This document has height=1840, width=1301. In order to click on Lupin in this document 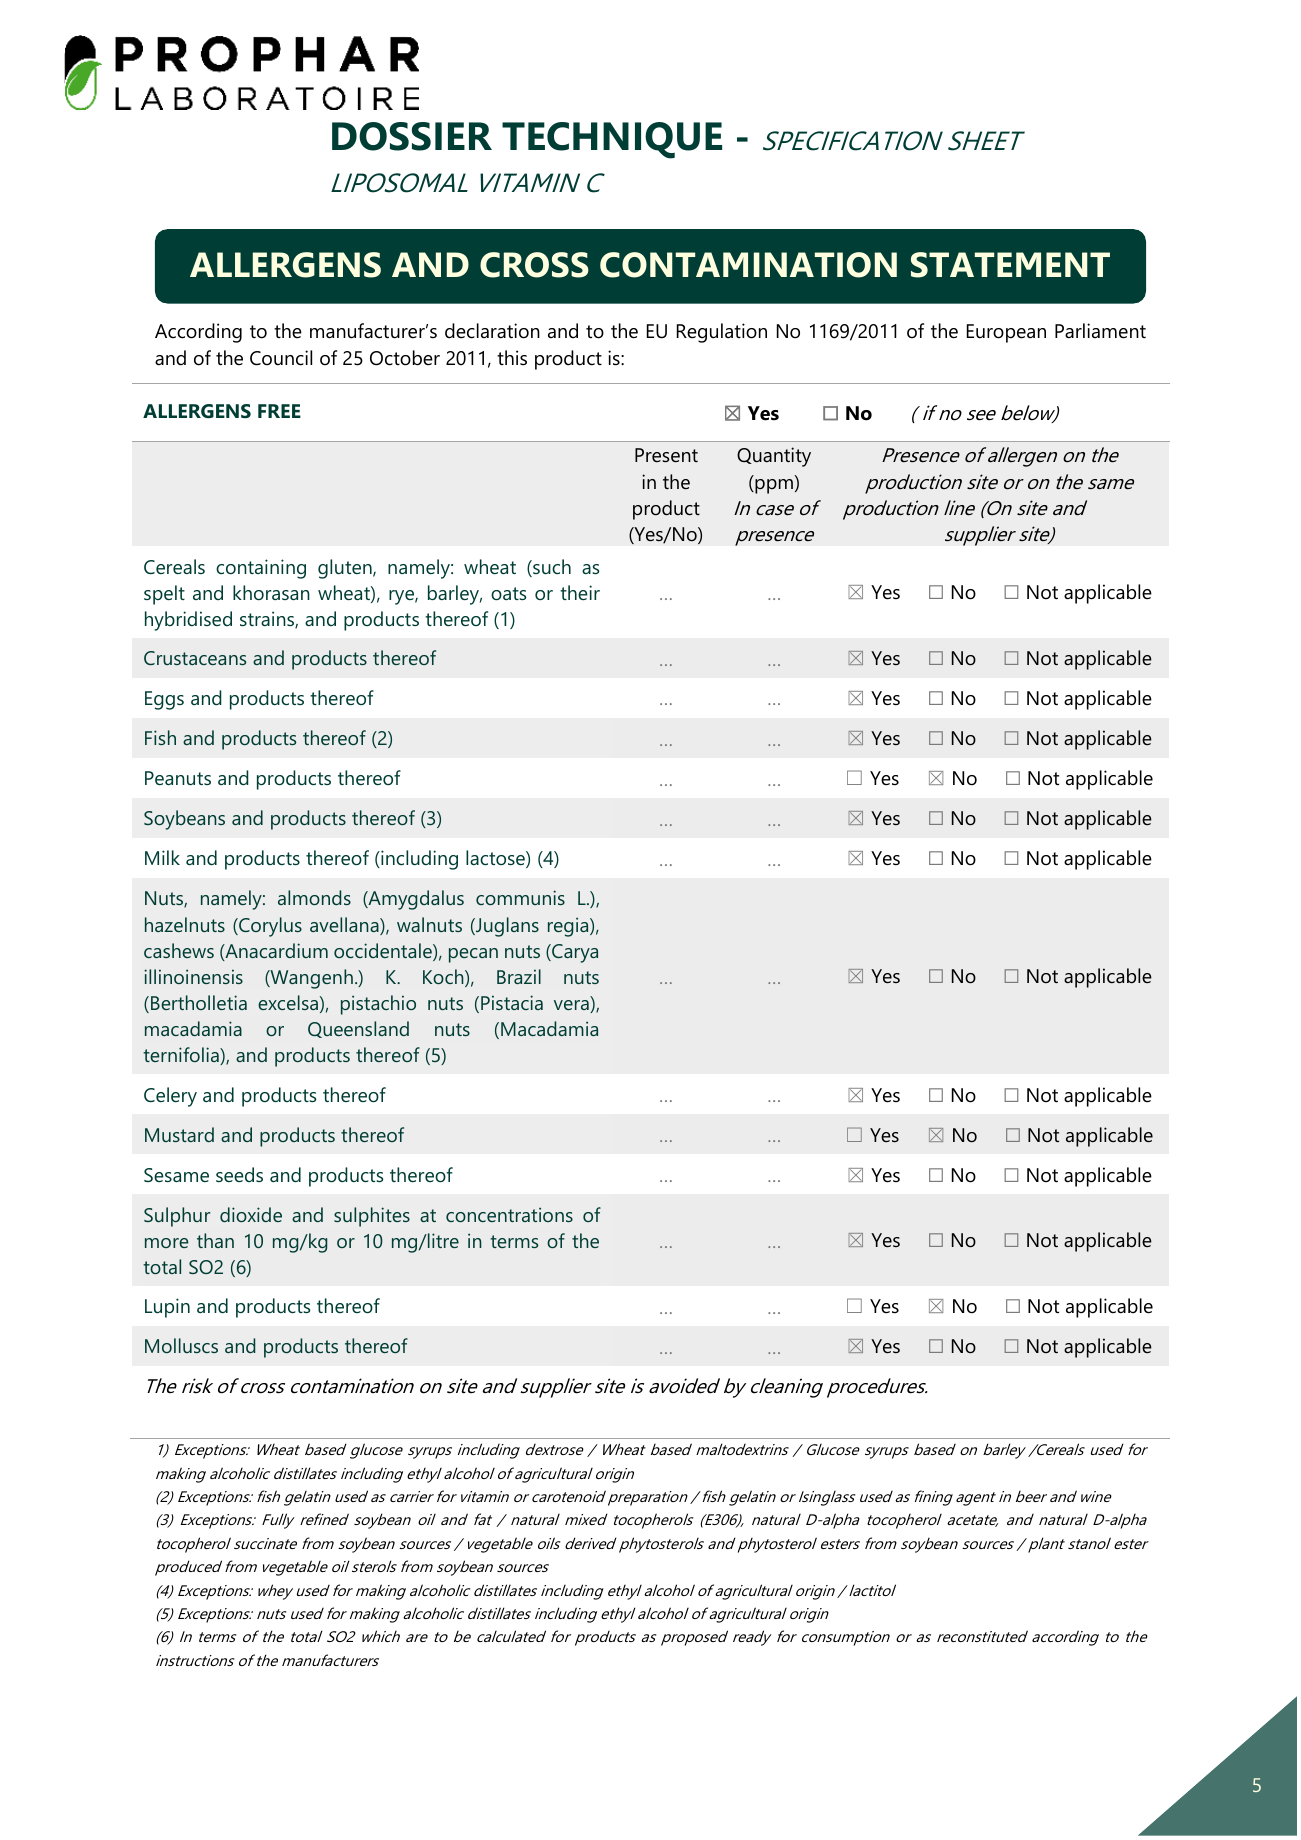, I will do `click(167, 1308)`.
